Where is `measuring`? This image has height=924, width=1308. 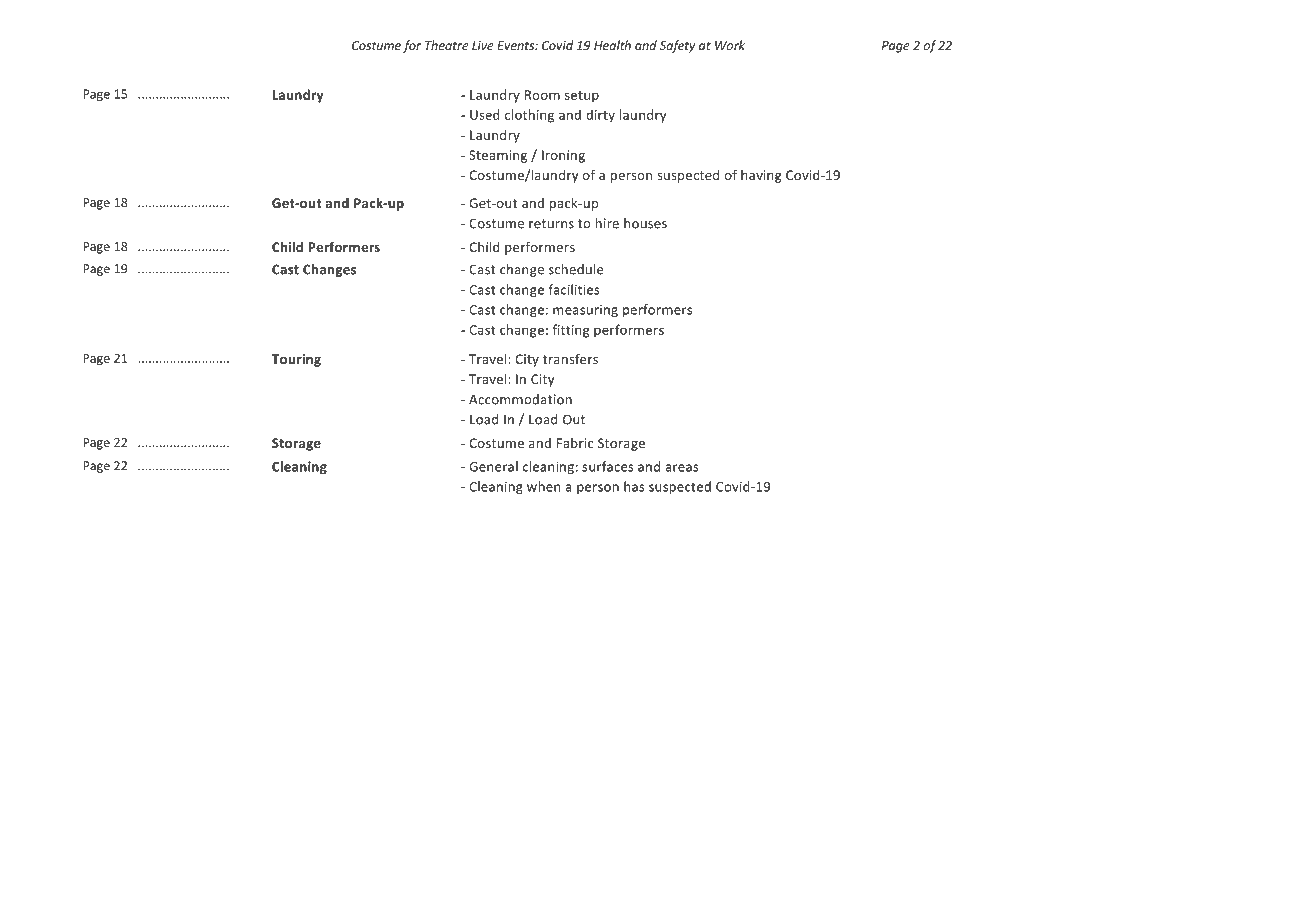 measuring is located at coordinates (585, 311).
